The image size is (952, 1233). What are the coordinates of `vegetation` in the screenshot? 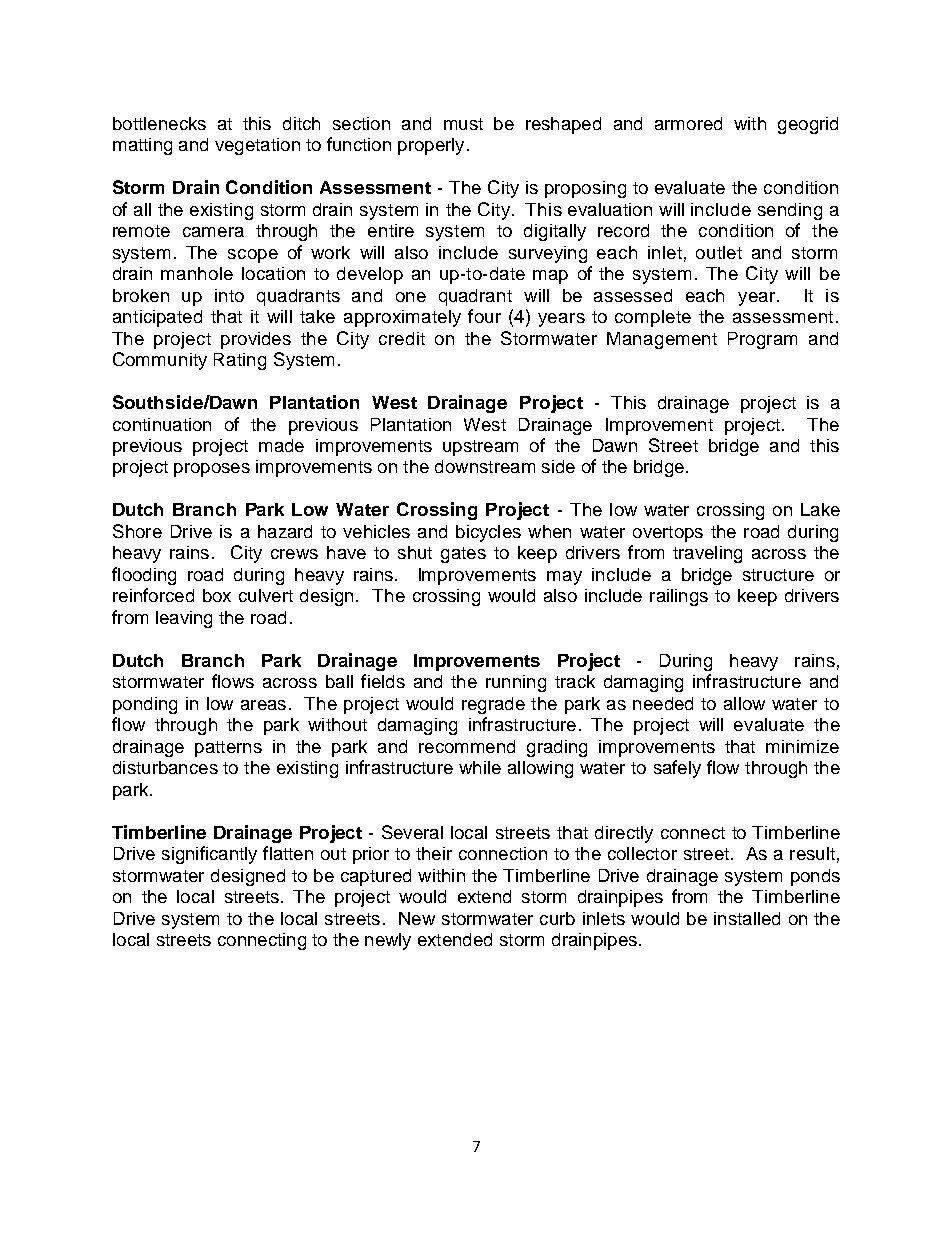 It's located at (257, 146).
